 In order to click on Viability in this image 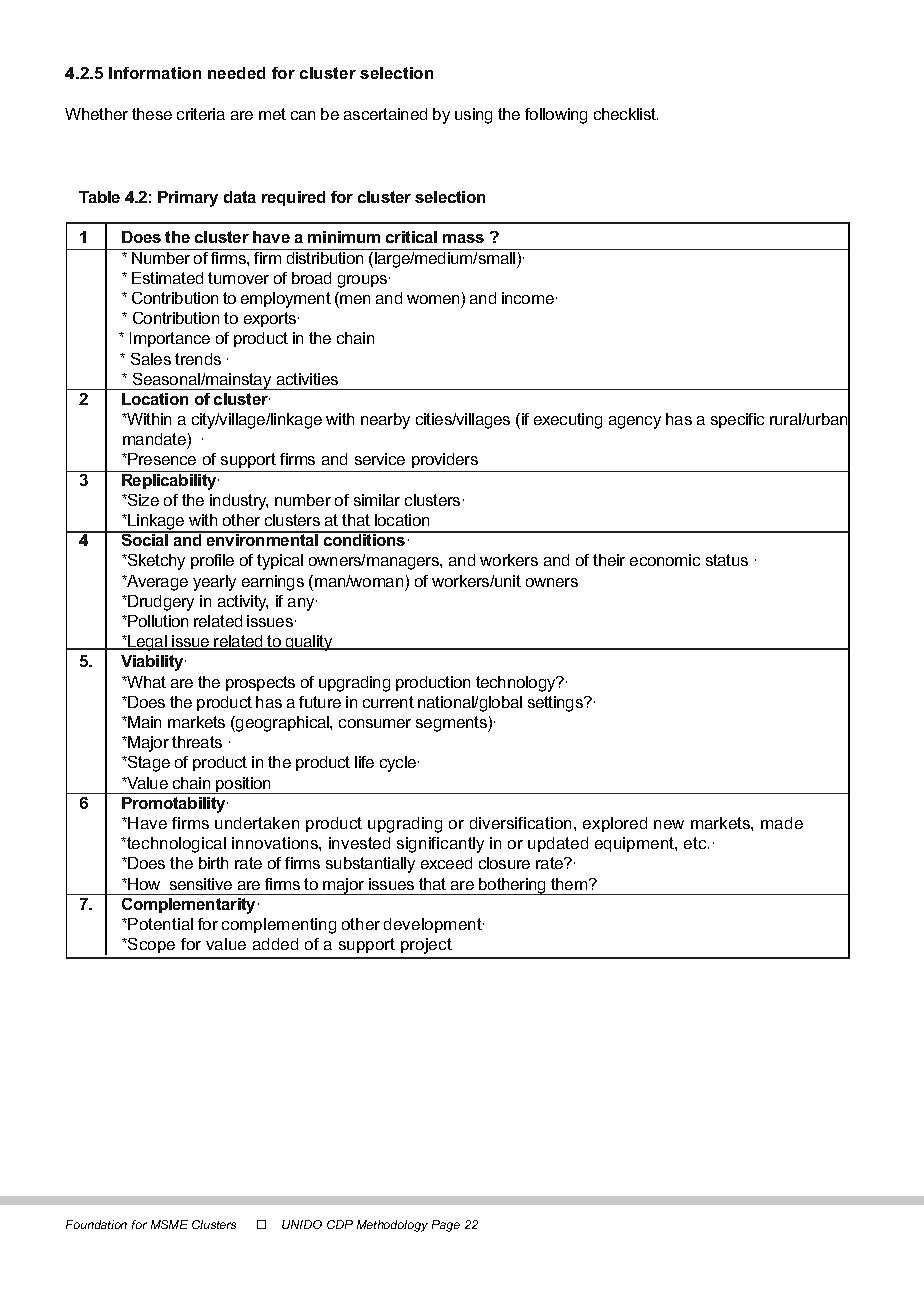, I will do `click(153, 663)`.
